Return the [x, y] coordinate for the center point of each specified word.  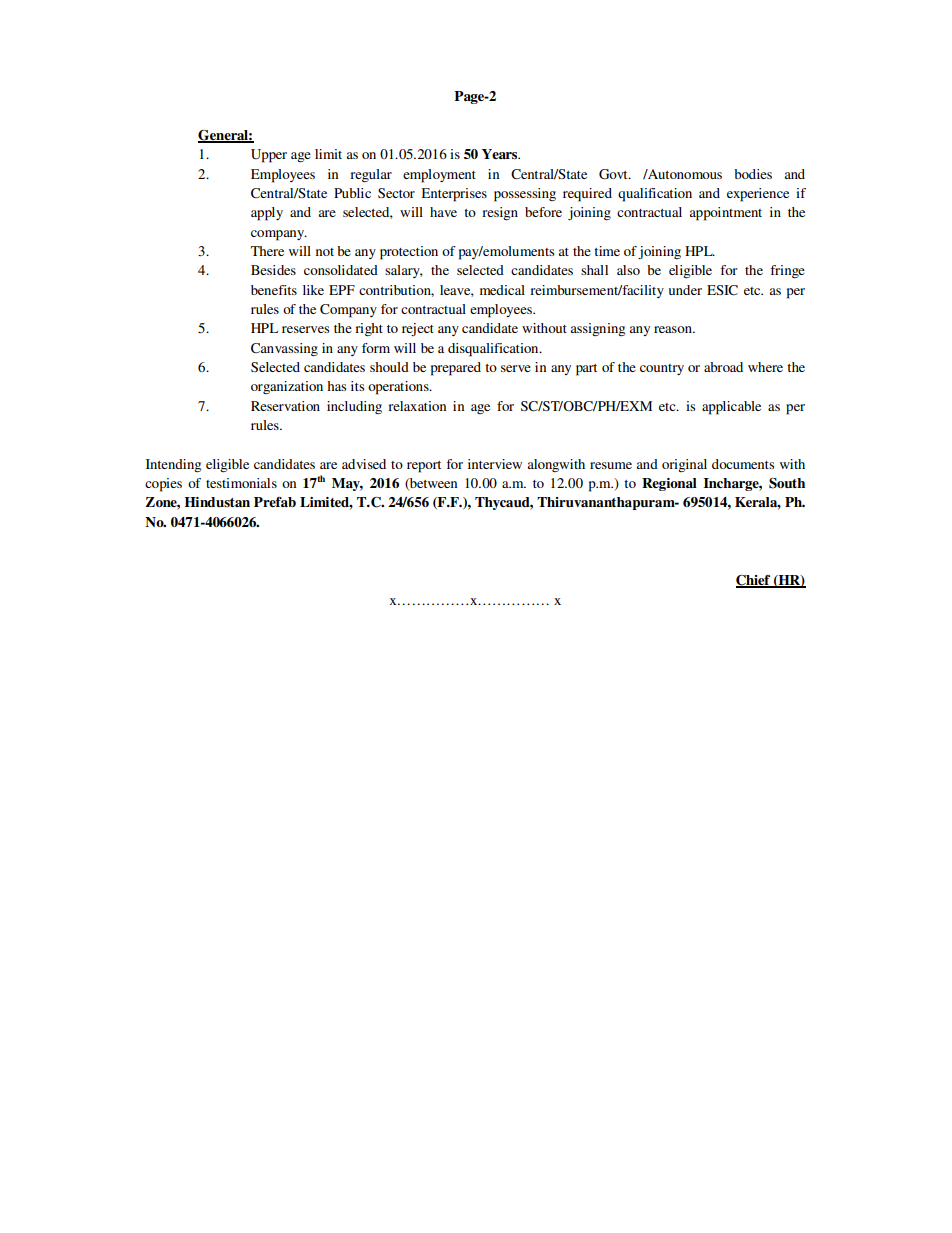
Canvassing [284, 350]
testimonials [241, 483]
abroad [723, 367]
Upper [269, 156]
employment [439, 176]
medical [502, 290]
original [684, 465]
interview [495, 464]
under [685, 290]
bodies [753, 174]
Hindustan [217, 502]
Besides [273, 270]
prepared [456, 369]
